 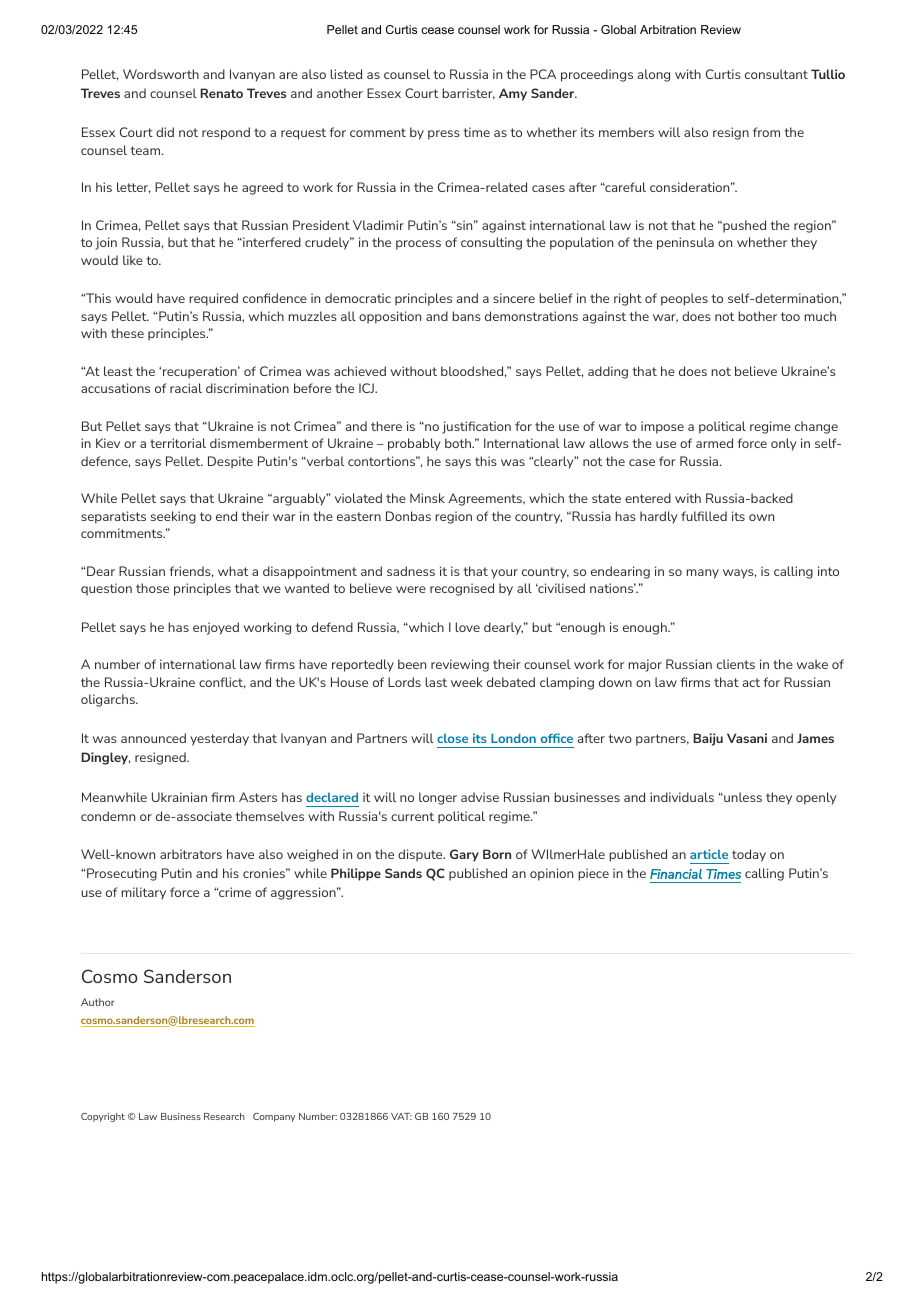 What do you see at coordinates (464, 855) in the screenshot?
I see `Gary` at bounding box center [464, 855].
